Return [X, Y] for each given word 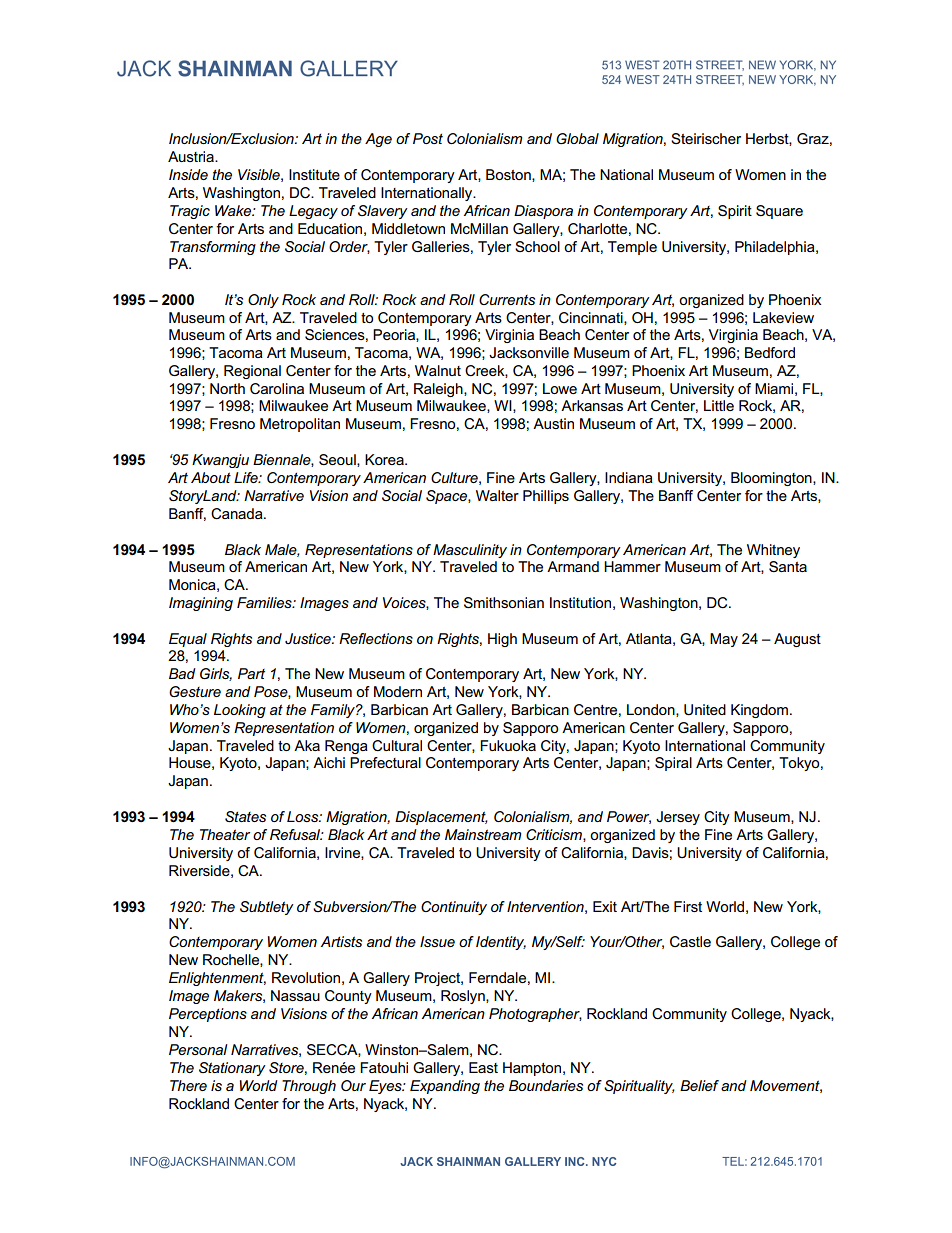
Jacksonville [529, 352]
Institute [314, 174]
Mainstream [483, 834]
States [245, 816]
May [724, 640]
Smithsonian [504, 603]
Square [779, 212]
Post [428, 138]
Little [719, 405]
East [483, 1067]
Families [265, 602]
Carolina [277, 389]
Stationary [232, 1069]
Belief [699, 1085]
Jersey [678, 818]
